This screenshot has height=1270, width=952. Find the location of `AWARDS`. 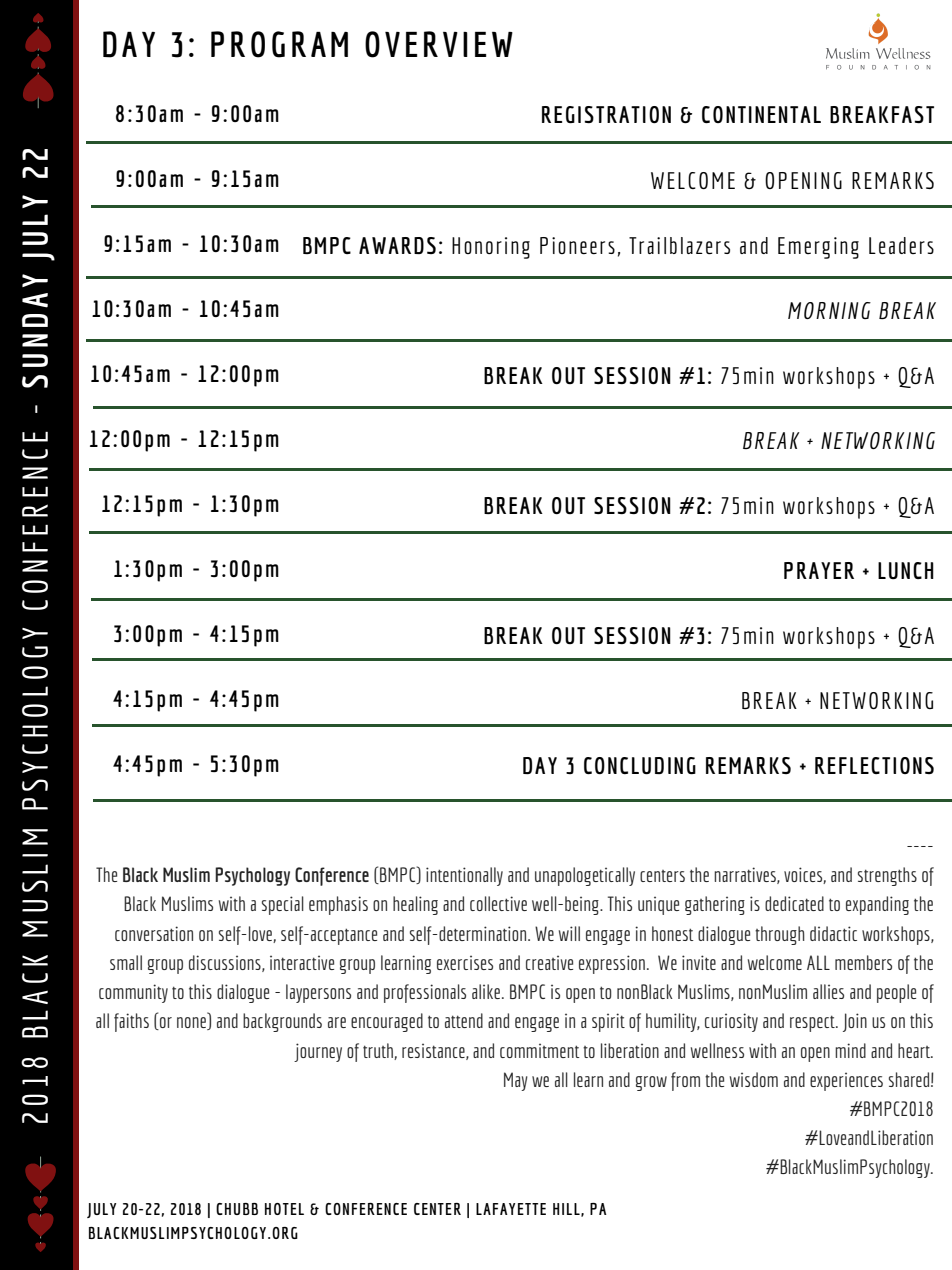

AWARDS is located at coordinates (397, 245).
